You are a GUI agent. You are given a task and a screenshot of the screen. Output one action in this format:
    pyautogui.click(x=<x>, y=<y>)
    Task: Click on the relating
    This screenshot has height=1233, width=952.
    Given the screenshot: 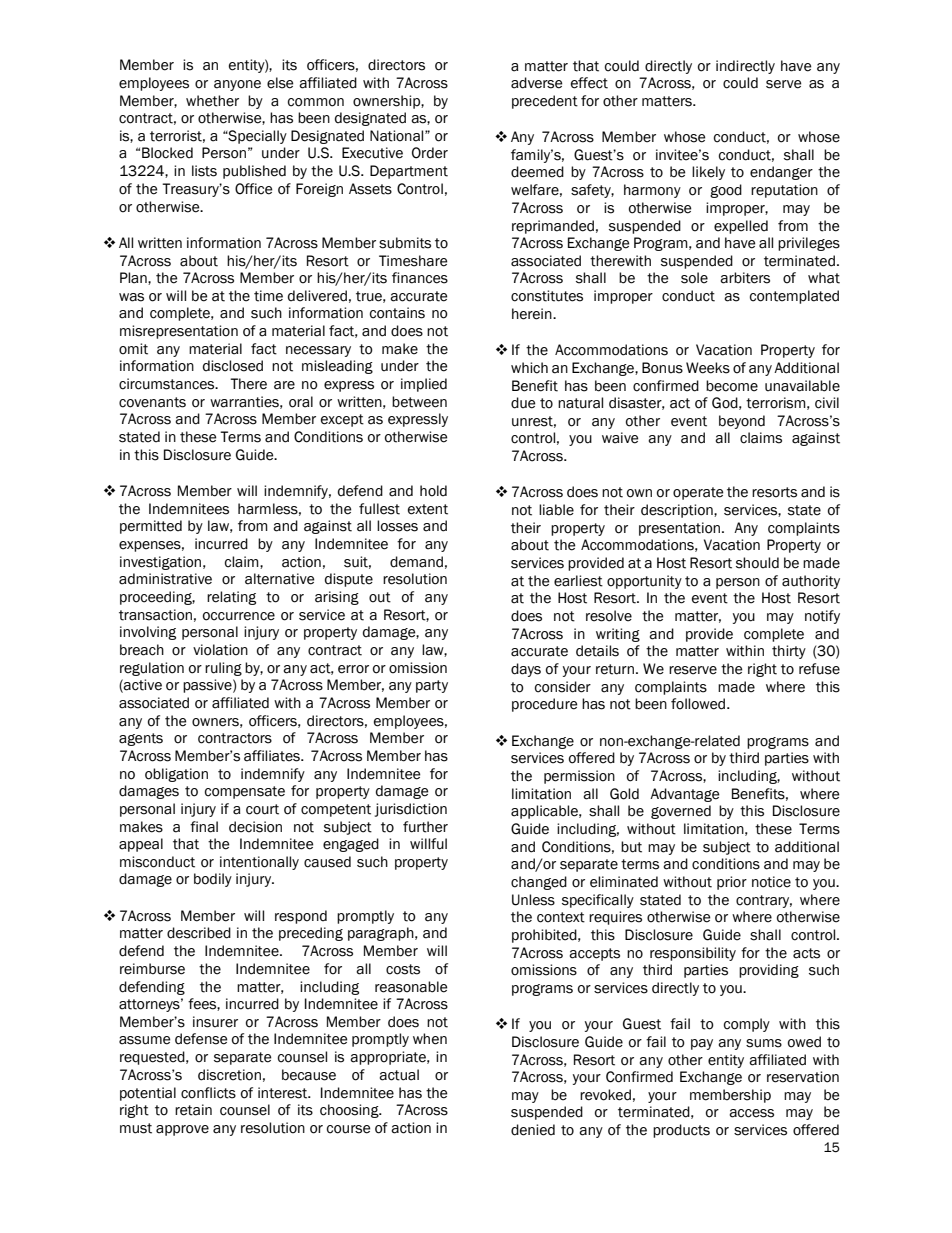 What is the action you would take?
    pyautogui.click(x=231, y=598)
